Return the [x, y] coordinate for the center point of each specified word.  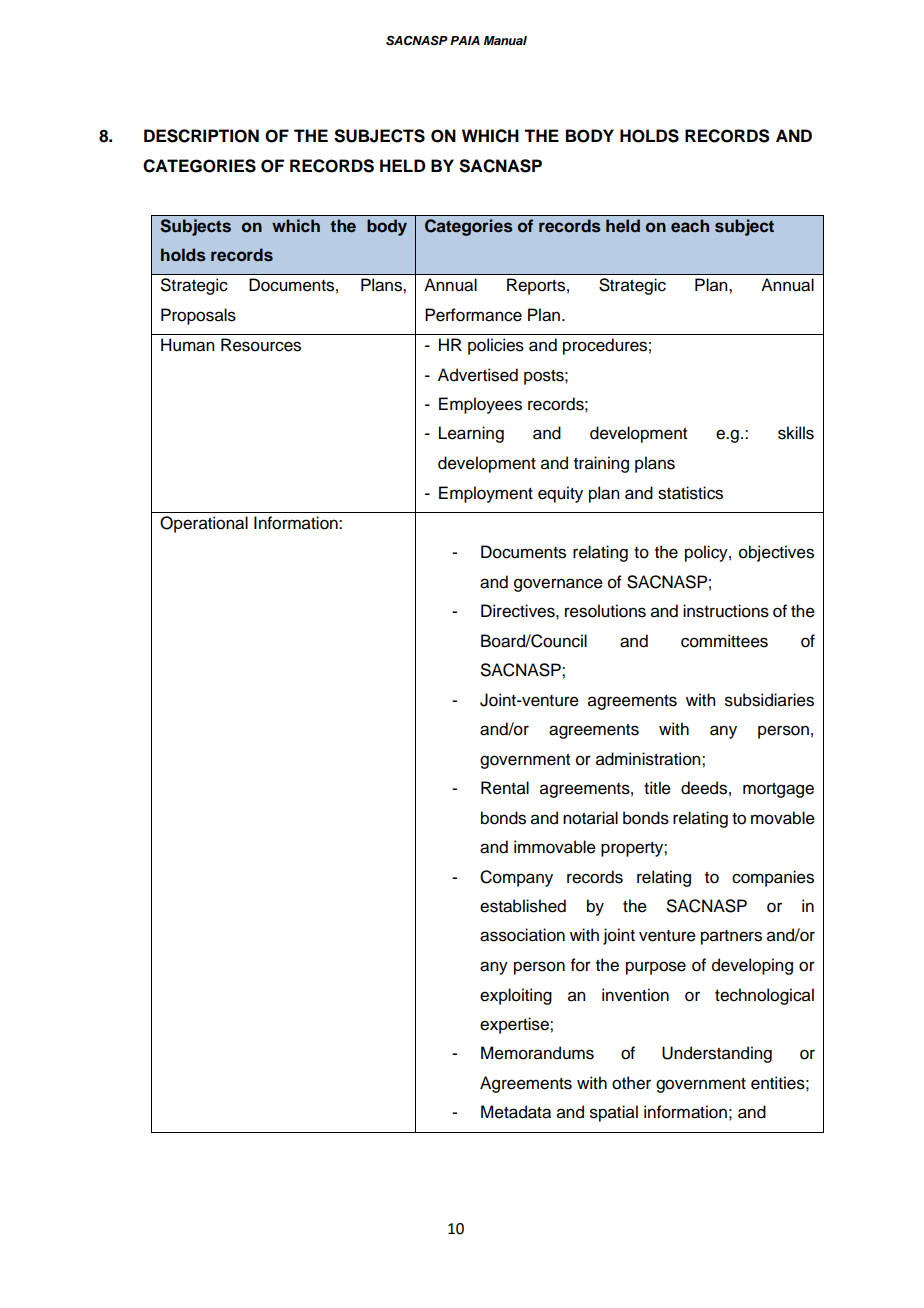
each [690, 225]
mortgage [778, 790]
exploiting [516, 996]
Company [516, 878]
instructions [726, 611]
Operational [204, 524]
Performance [473, 315]
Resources [261, 345]
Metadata [516, 1112]
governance [558, 585]
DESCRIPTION [201, 136]
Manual [505, 40]
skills [796, 433]
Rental [505, 788]
